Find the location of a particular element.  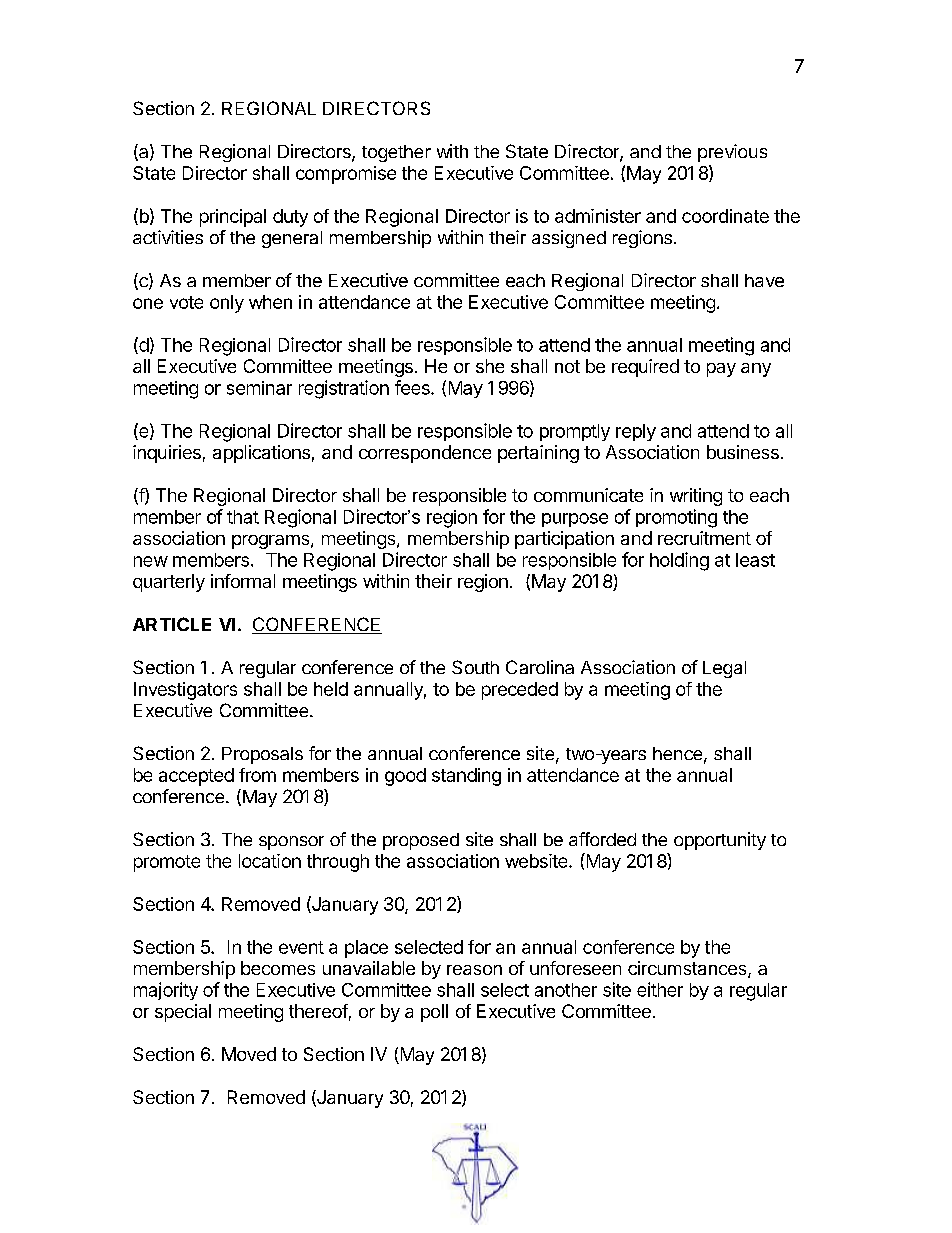

informal is located at coordinates (243, 581).
